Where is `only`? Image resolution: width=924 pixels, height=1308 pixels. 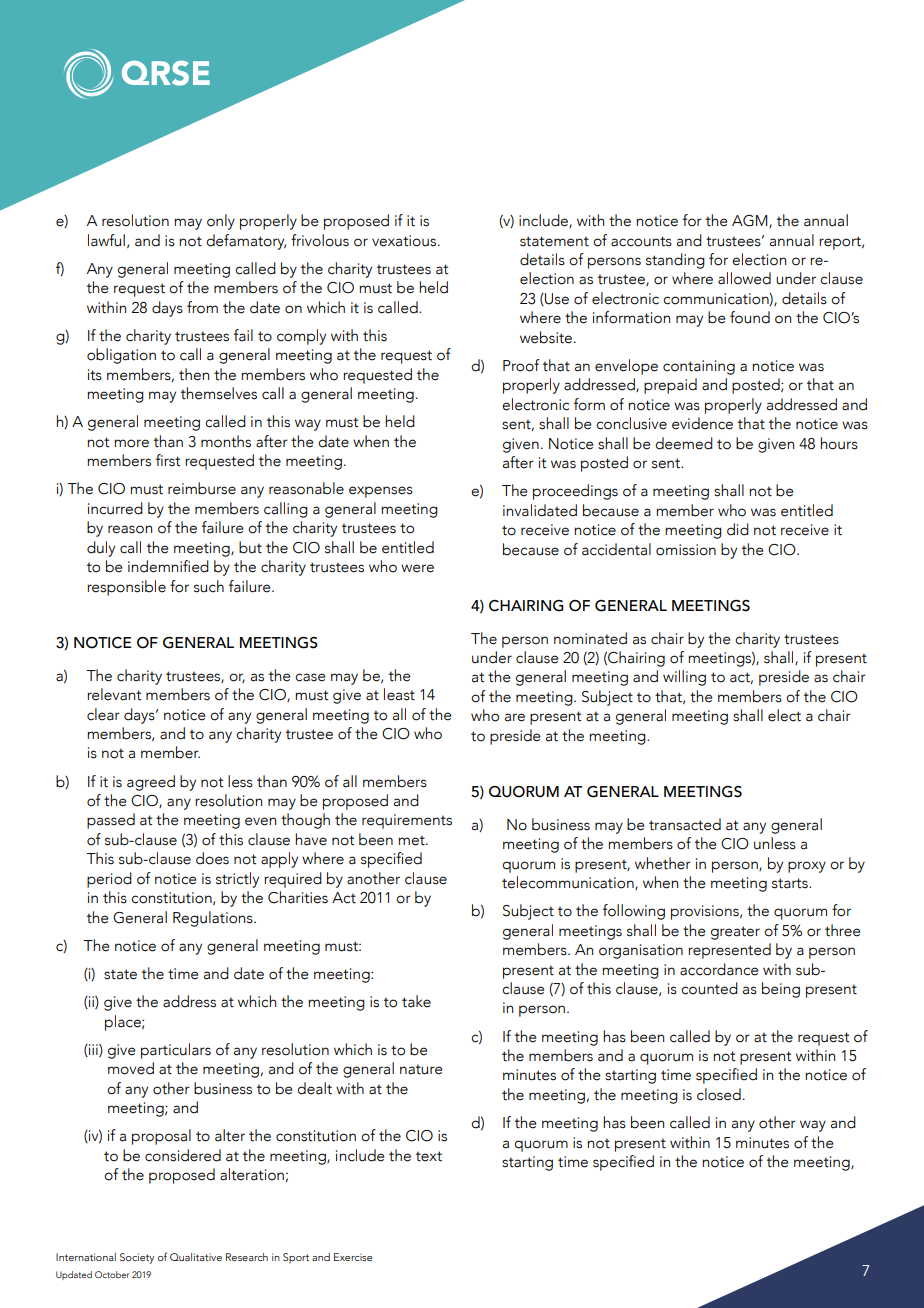
only is located at coordinates (221, 222).
